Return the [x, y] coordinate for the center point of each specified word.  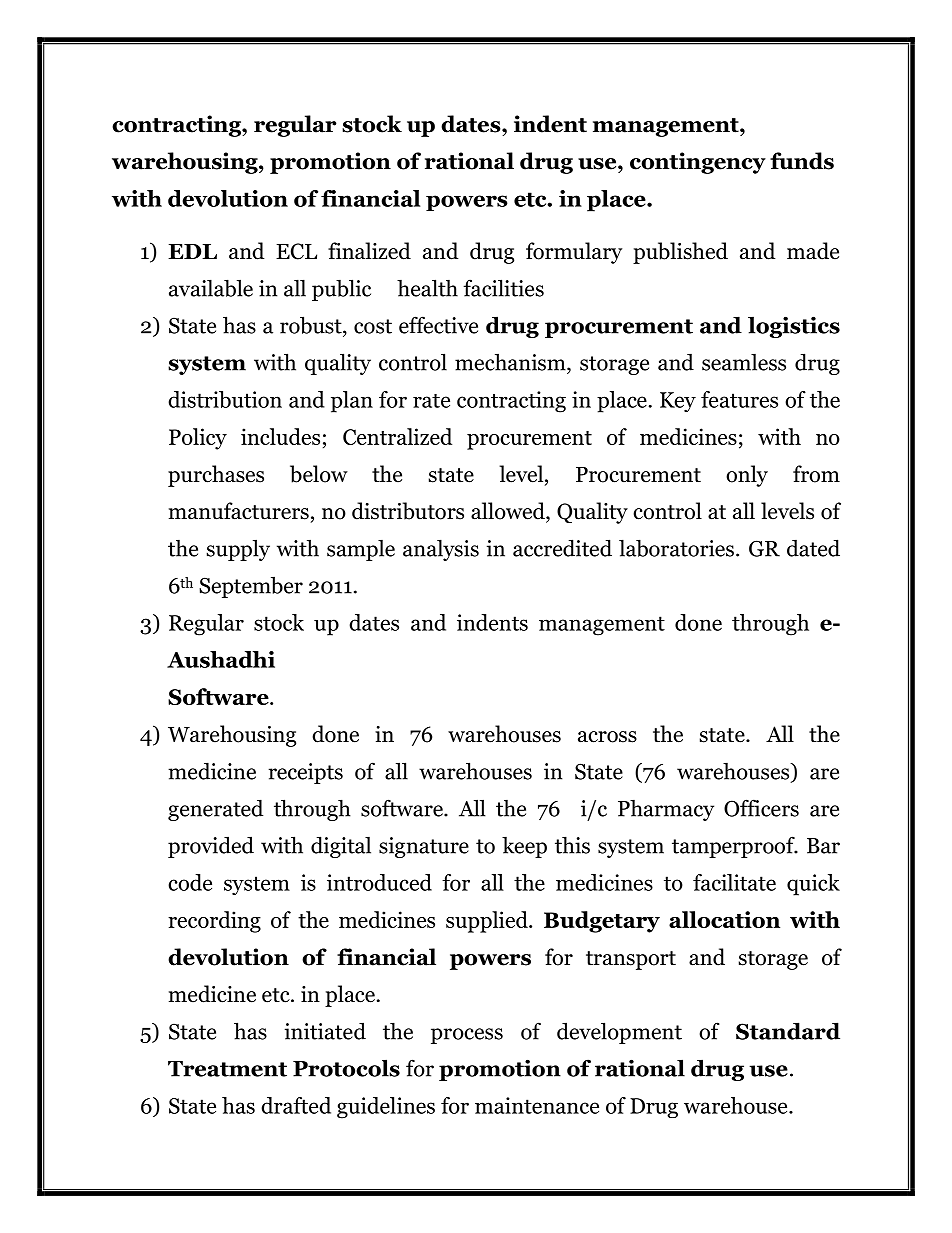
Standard [788, 1031]
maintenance [537, 1105]
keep [524, 847]
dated [813, 548]
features [739, 399]
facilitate [734, 882]
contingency [698, 163]
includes [280, 436]
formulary [574, 253]
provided [211, 847]
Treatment [227, 1069]
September [251, 587]
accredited [562, 548]
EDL [192, 251]
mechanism [511, 362]
